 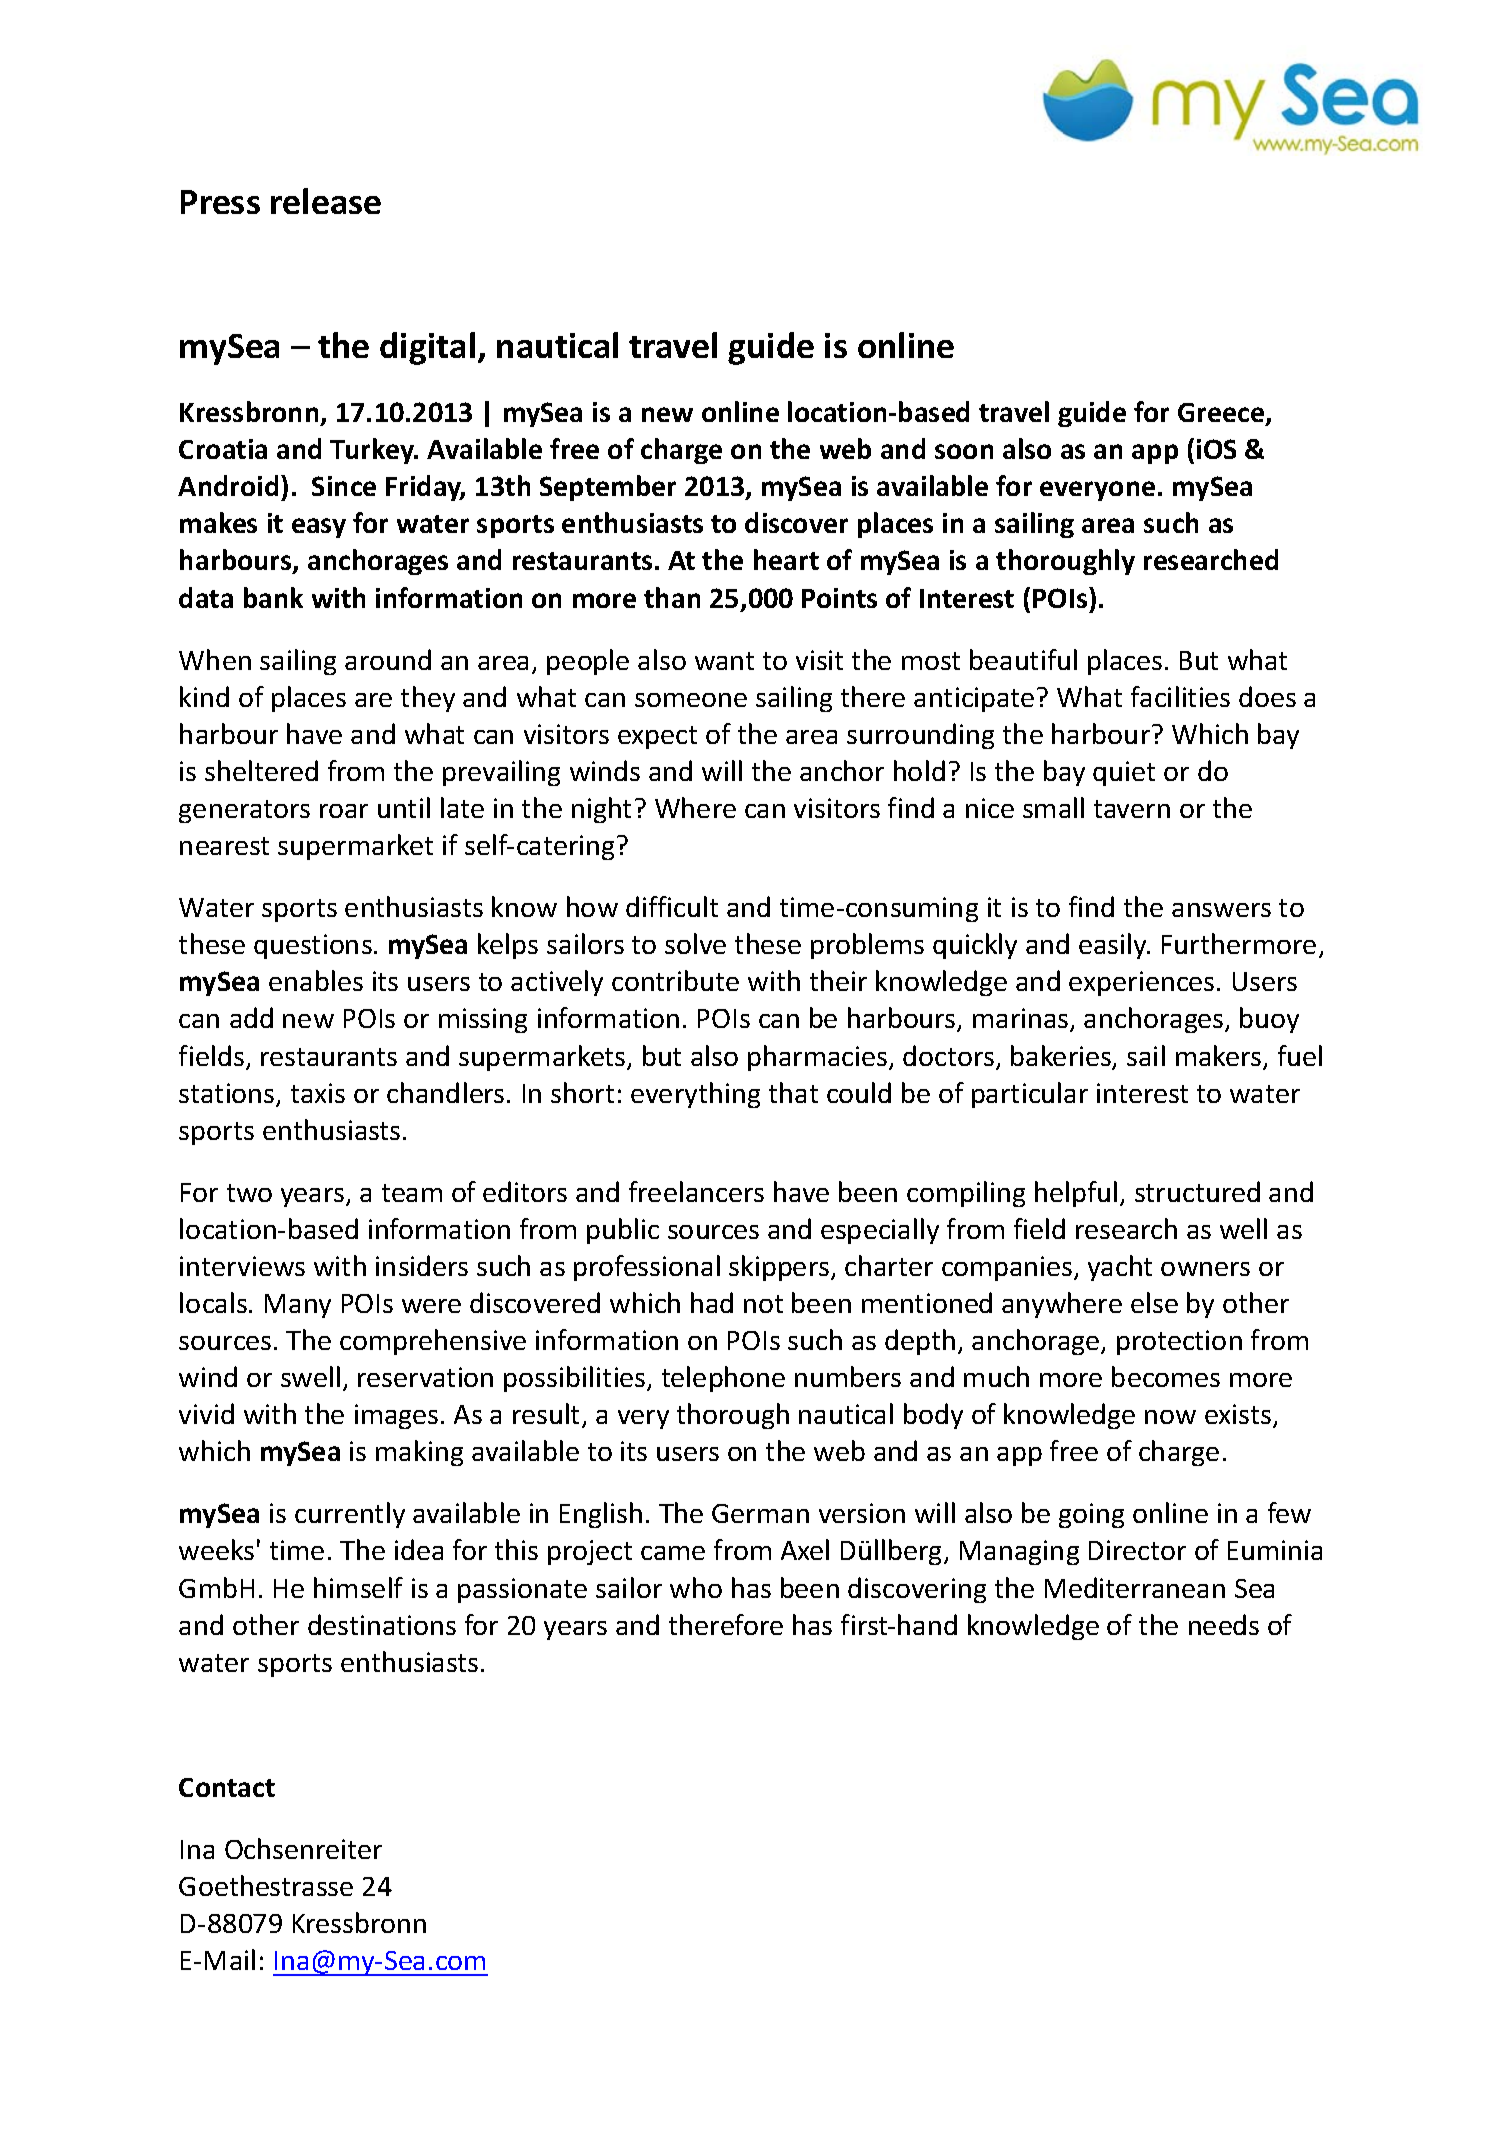 What do you see at coordinates (723, 1379) in the page?
I see `telephone` at bounding box center [723, 1379].
